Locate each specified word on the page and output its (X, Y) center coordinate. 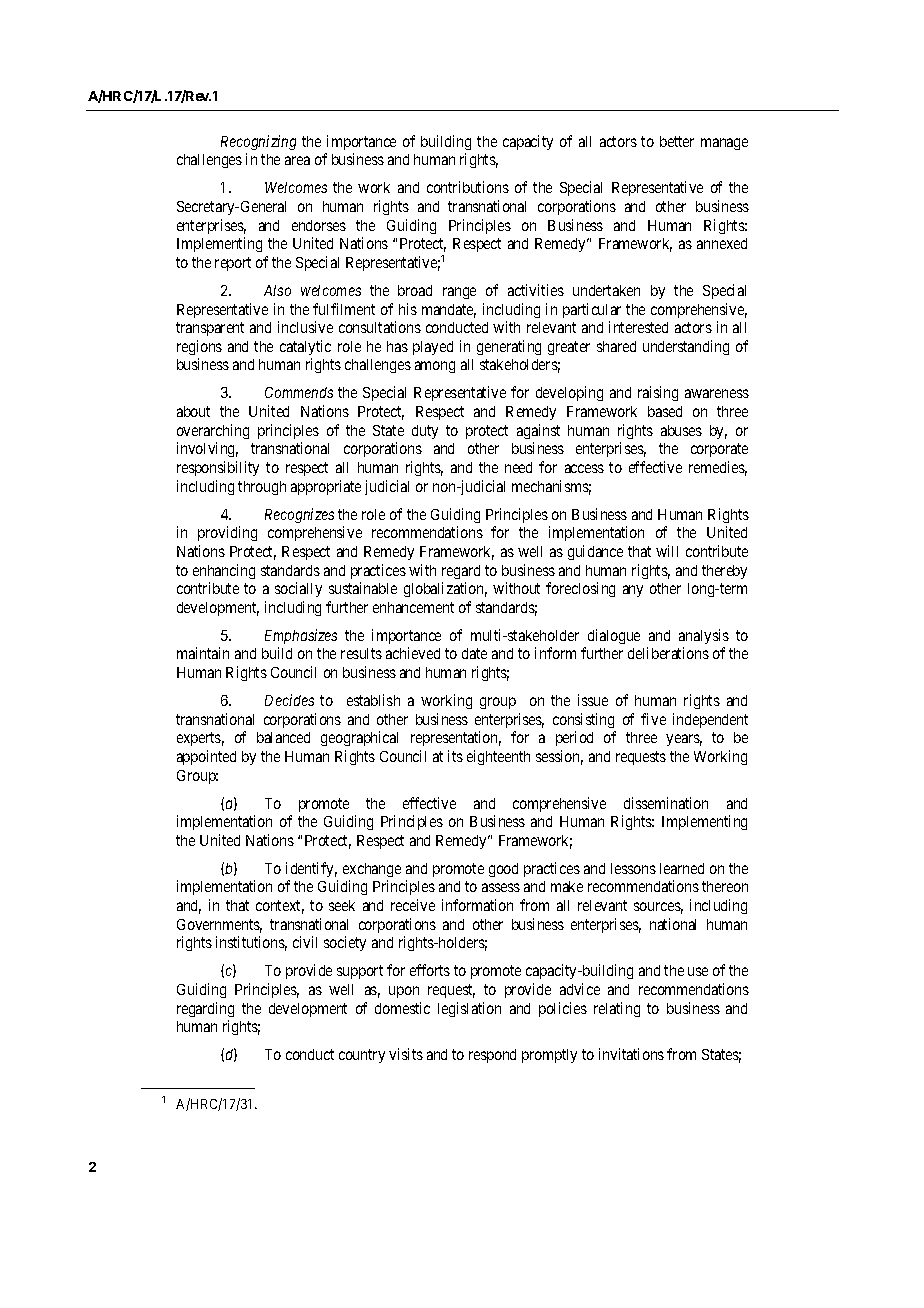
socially (298, 589)
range (459, 293)
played (433, 348)
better (677, 141)
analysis (704, 636)
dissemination (666, 803)
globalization (445, 589)
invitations (631, 1054)
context (280, 907)
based (665, 411)
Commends (299, 392)
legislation (469, 1009)
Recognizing (258, 142)
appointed (206, 757)
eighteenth (498, 757)
